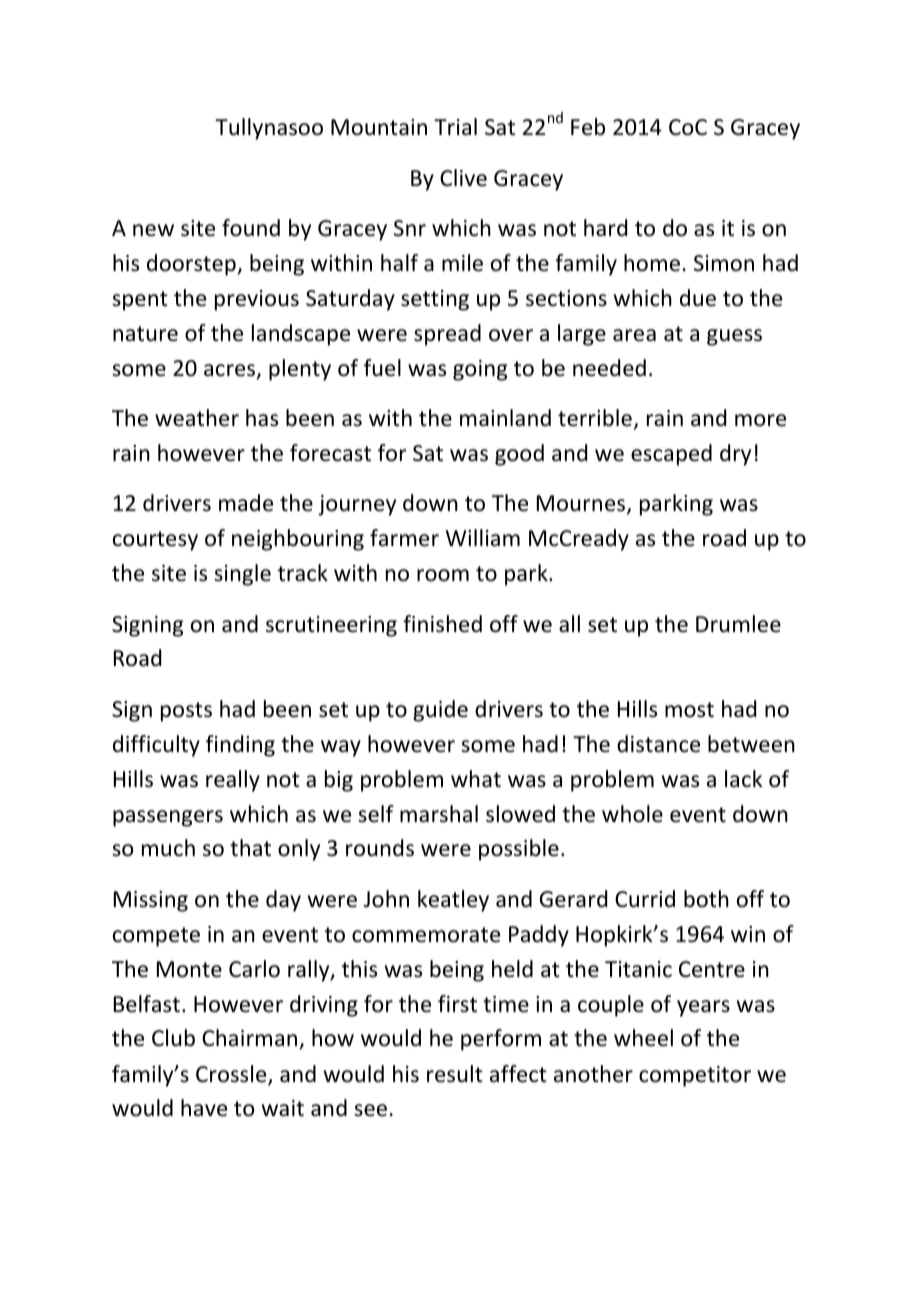 The height and width of the page is (1308, 924). I want to click on single, so click(242, 575).
